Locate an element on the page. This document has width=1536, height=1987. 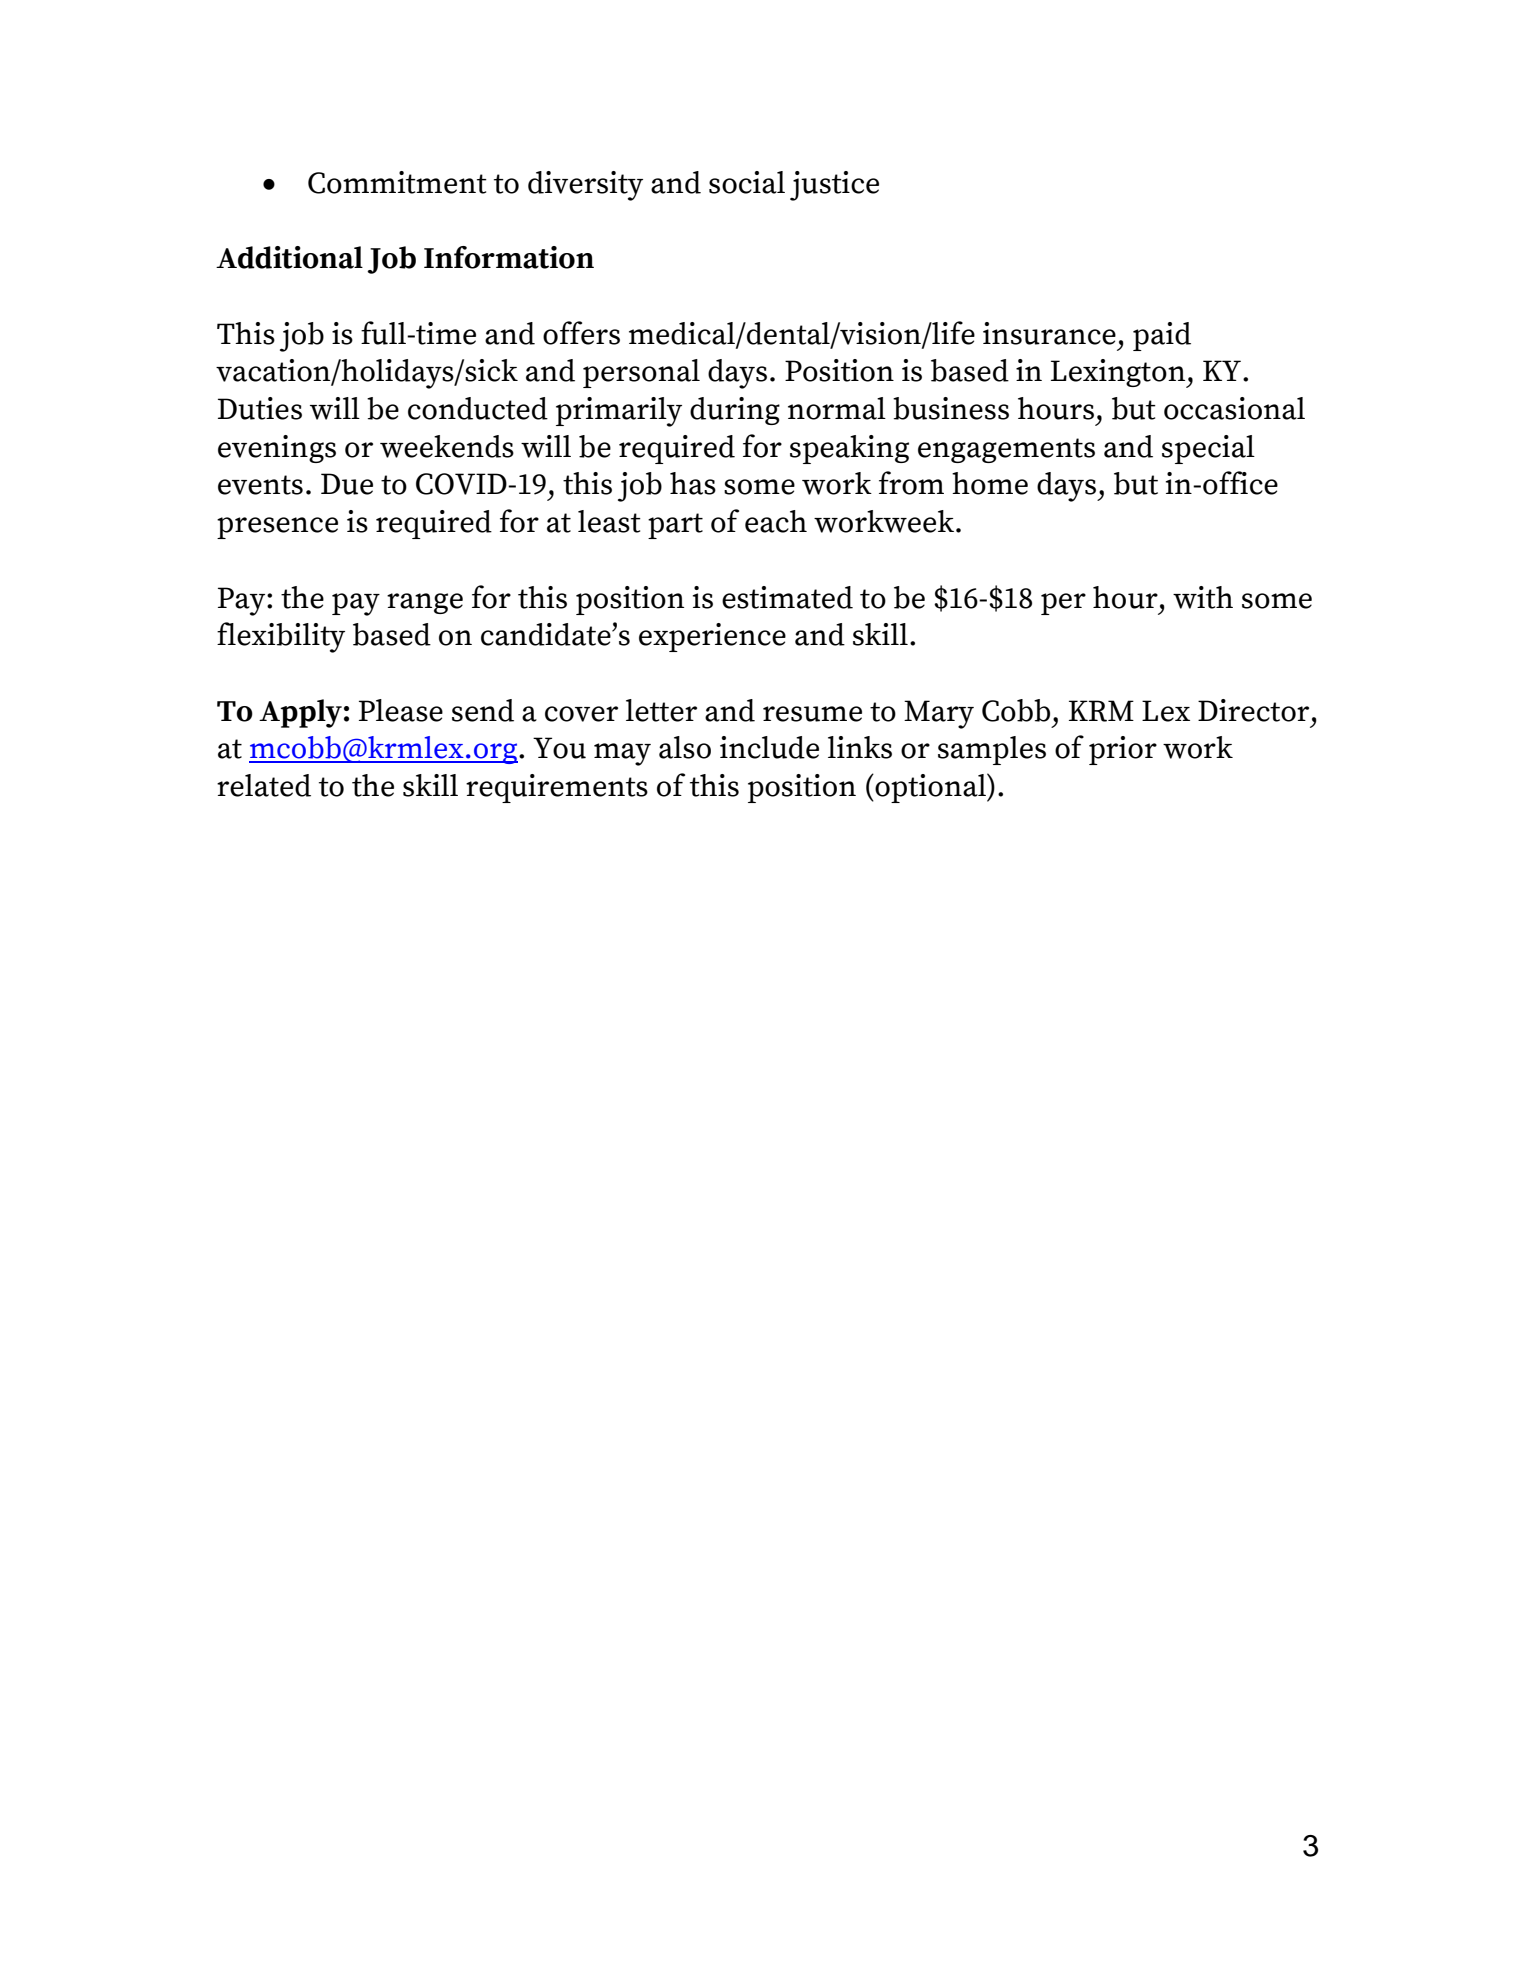
estimated is located at coordinates (787, 597).
